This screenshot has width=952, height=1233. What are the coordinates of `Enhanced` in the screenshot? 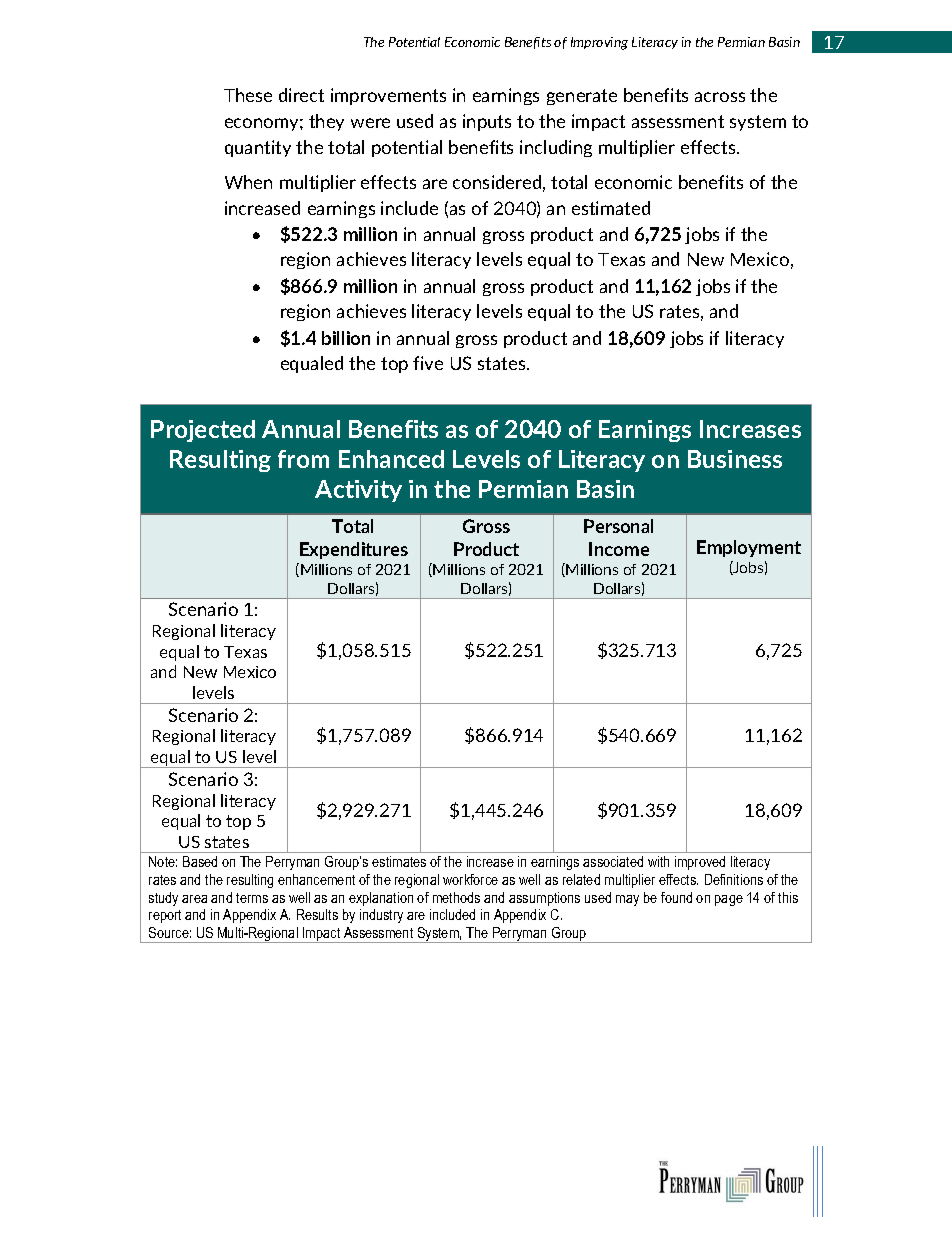 It's located at (391, 459).
